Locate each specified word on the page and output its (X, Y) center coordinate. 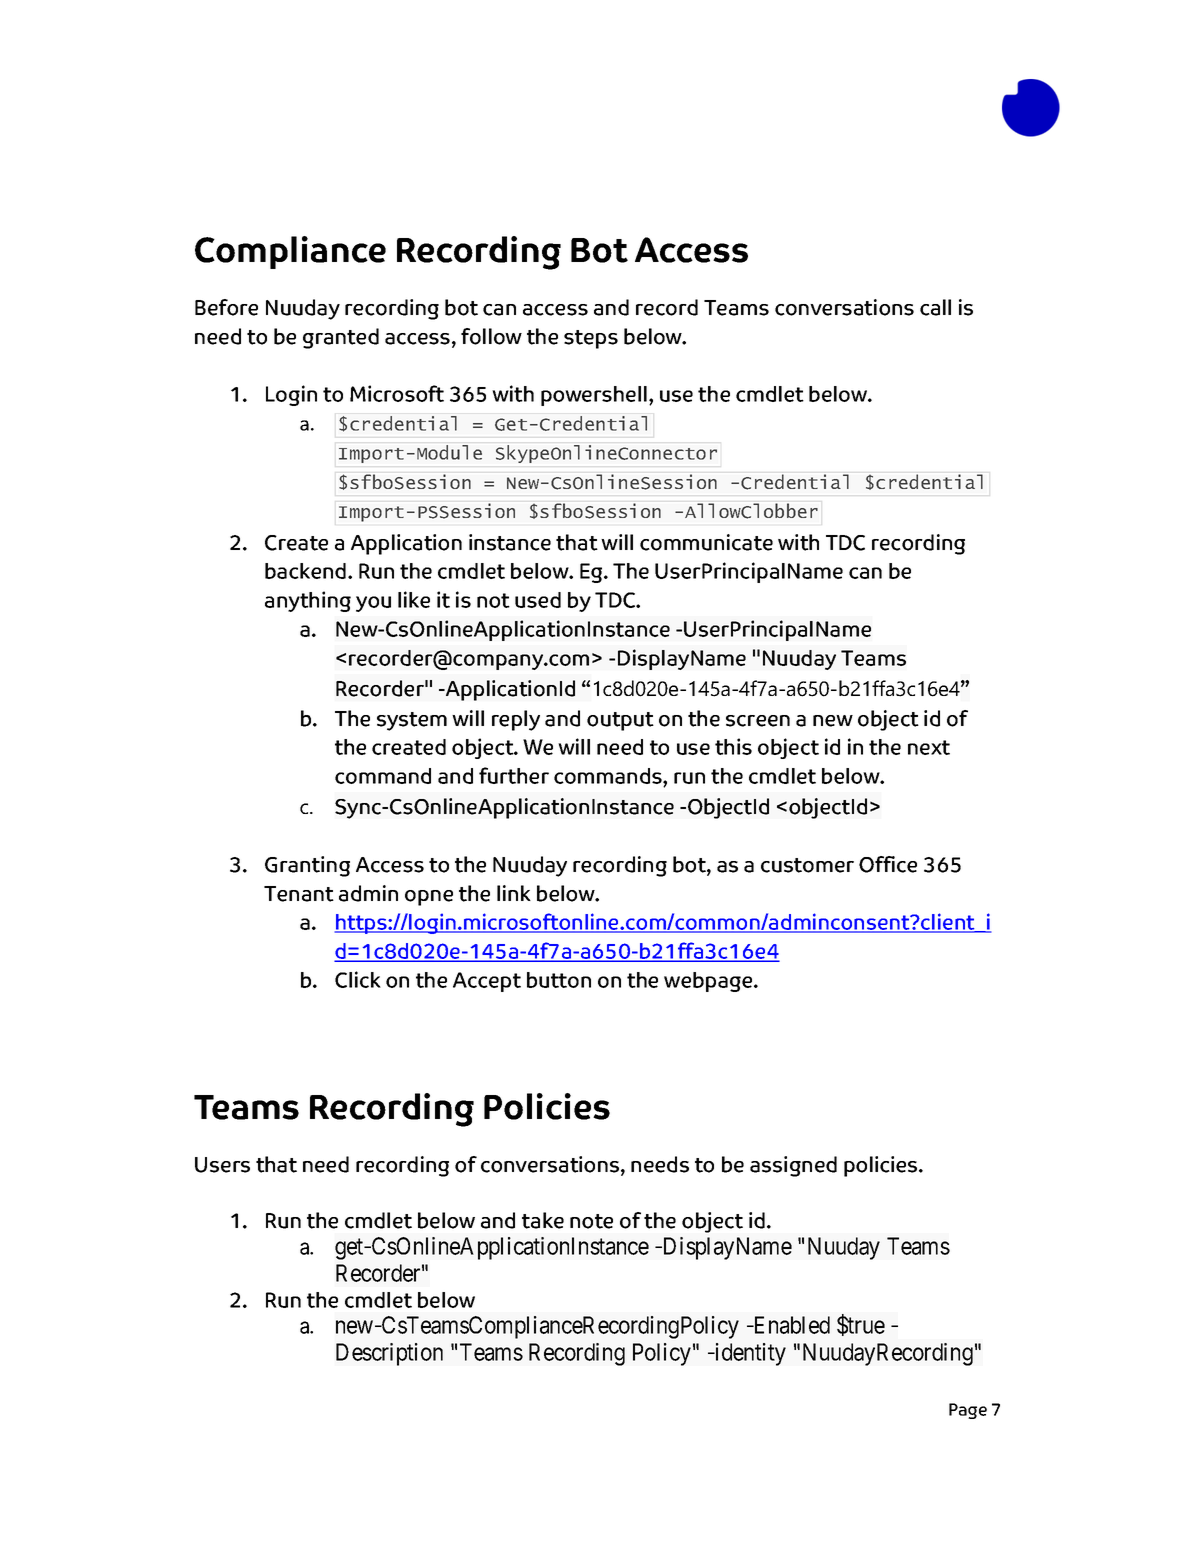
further (514, 775)
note (591, 1221)
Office (888, 864)
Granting (307, 866)
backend (305, 571)
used (538, 600)
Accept (487, 982)
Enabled (790, 1325)
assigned (793, 1166)
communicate (706, 542)
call (935, 307)
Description (389, 1354)
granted (341, 338)
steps (591, 339)
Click (358, 979)
